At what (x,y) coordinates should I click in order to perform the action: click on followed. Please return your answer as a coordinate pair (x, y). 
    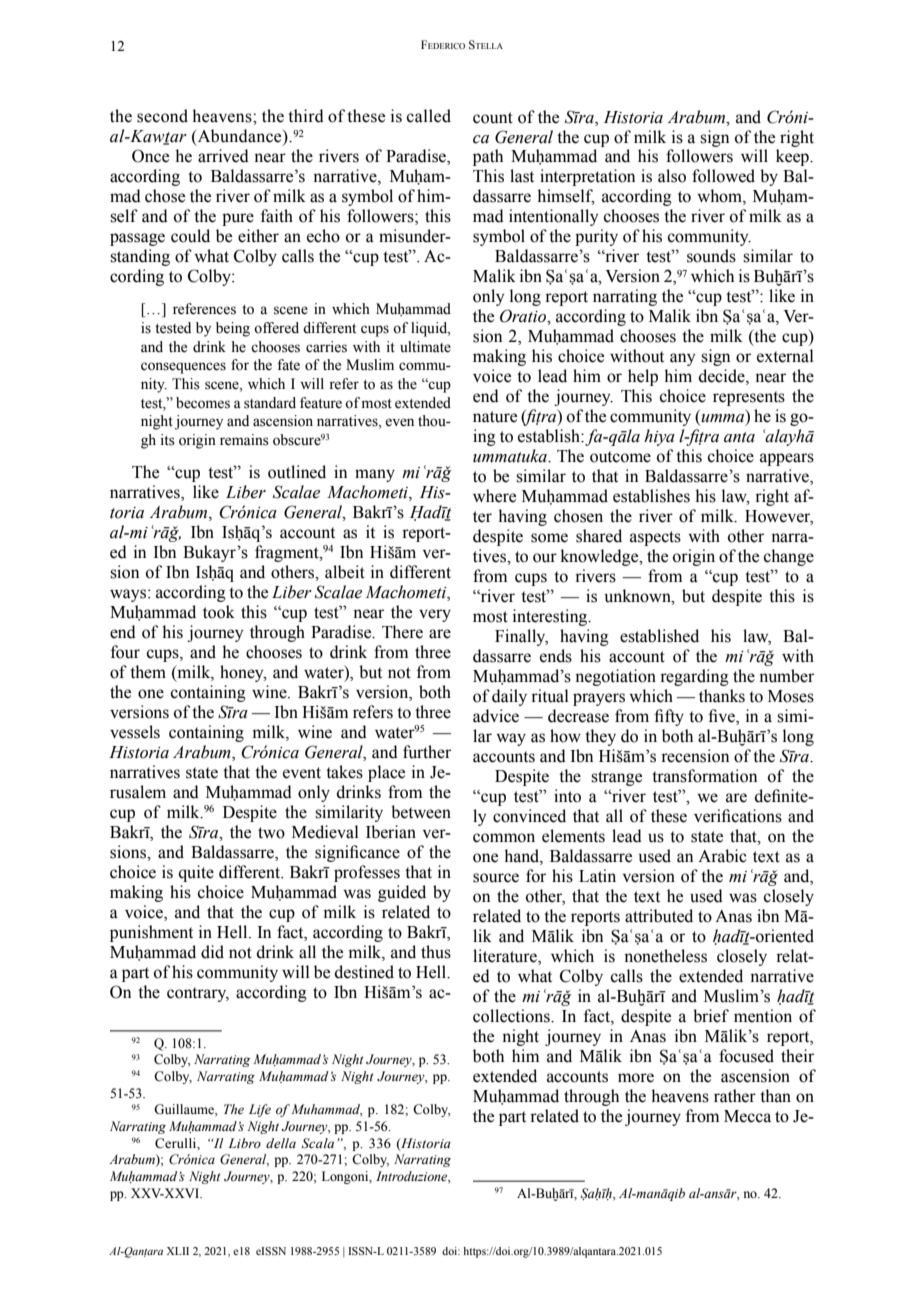
    Looking at the image, I should click on (723, 176).
